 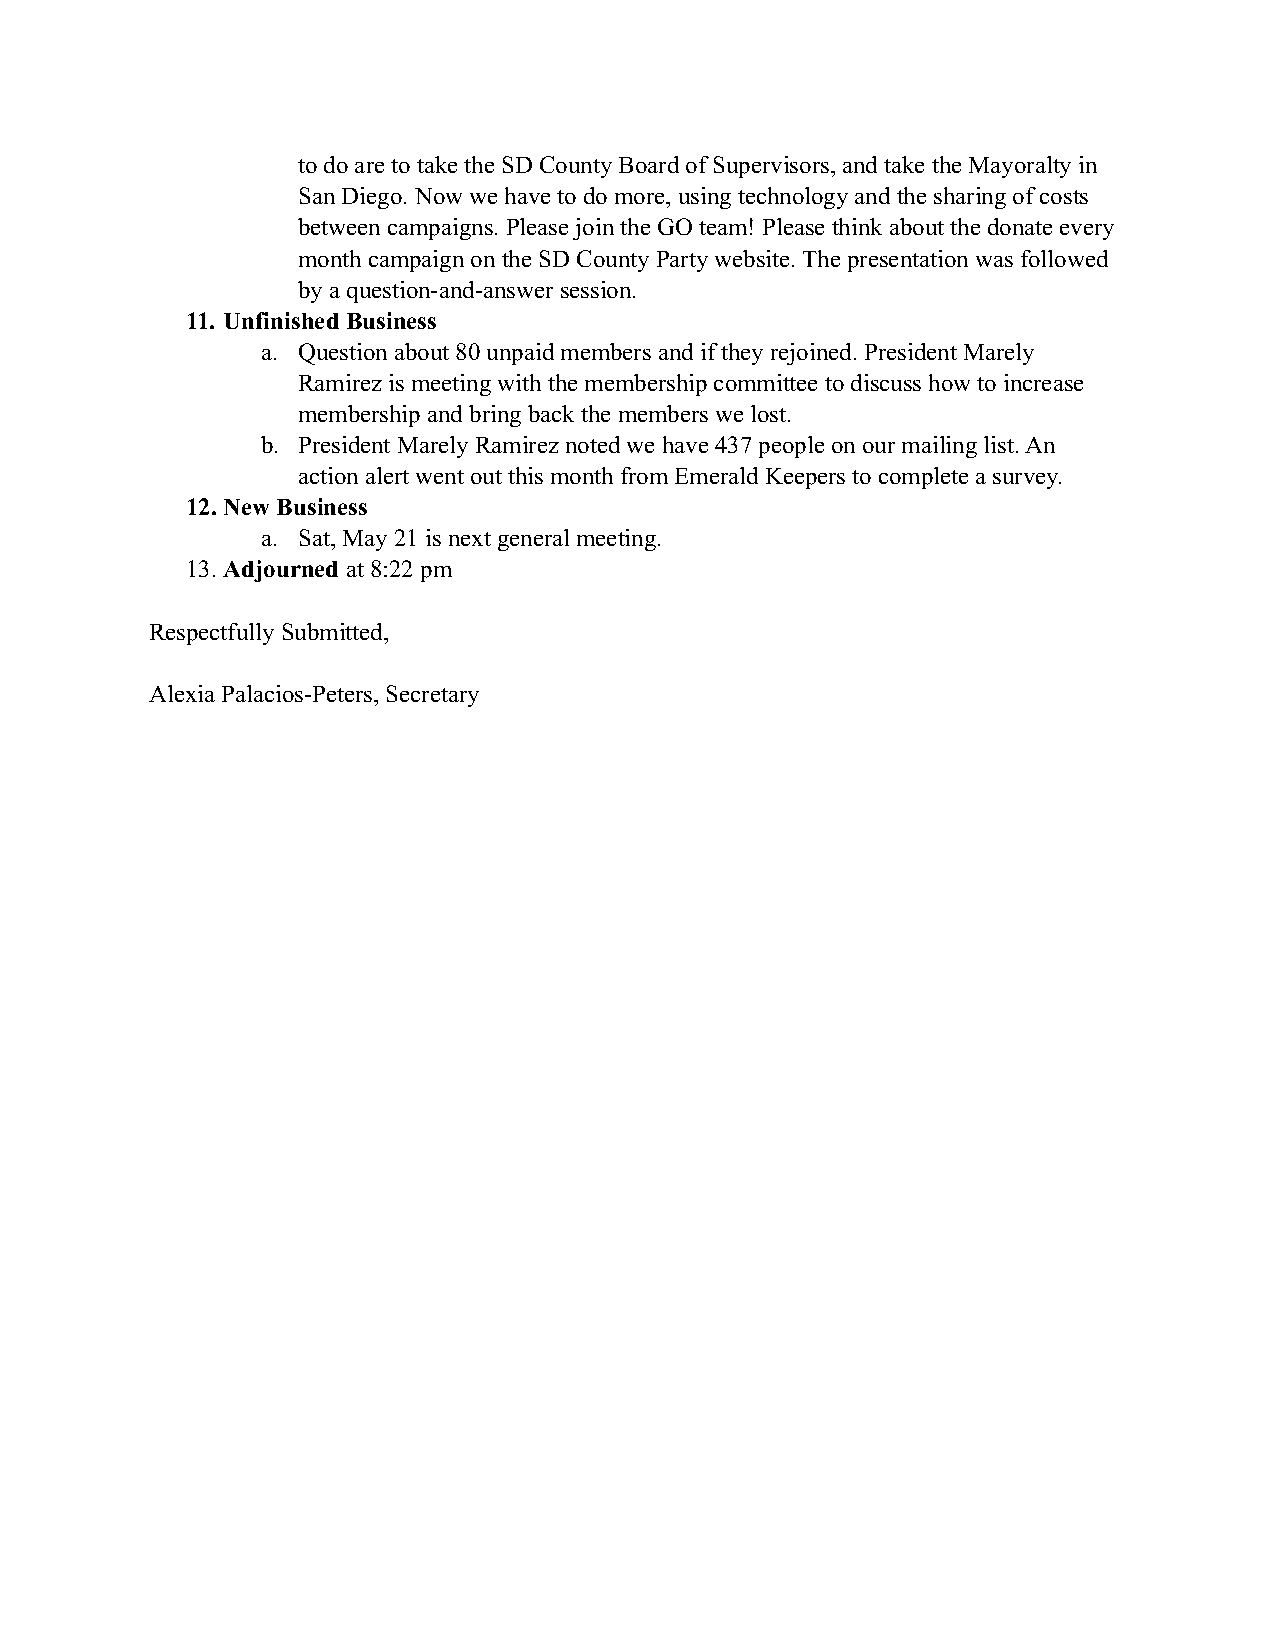 What do you see at coordinates (1000, 444) in the document?
I see `list` at bounding box center [1000, 444].
